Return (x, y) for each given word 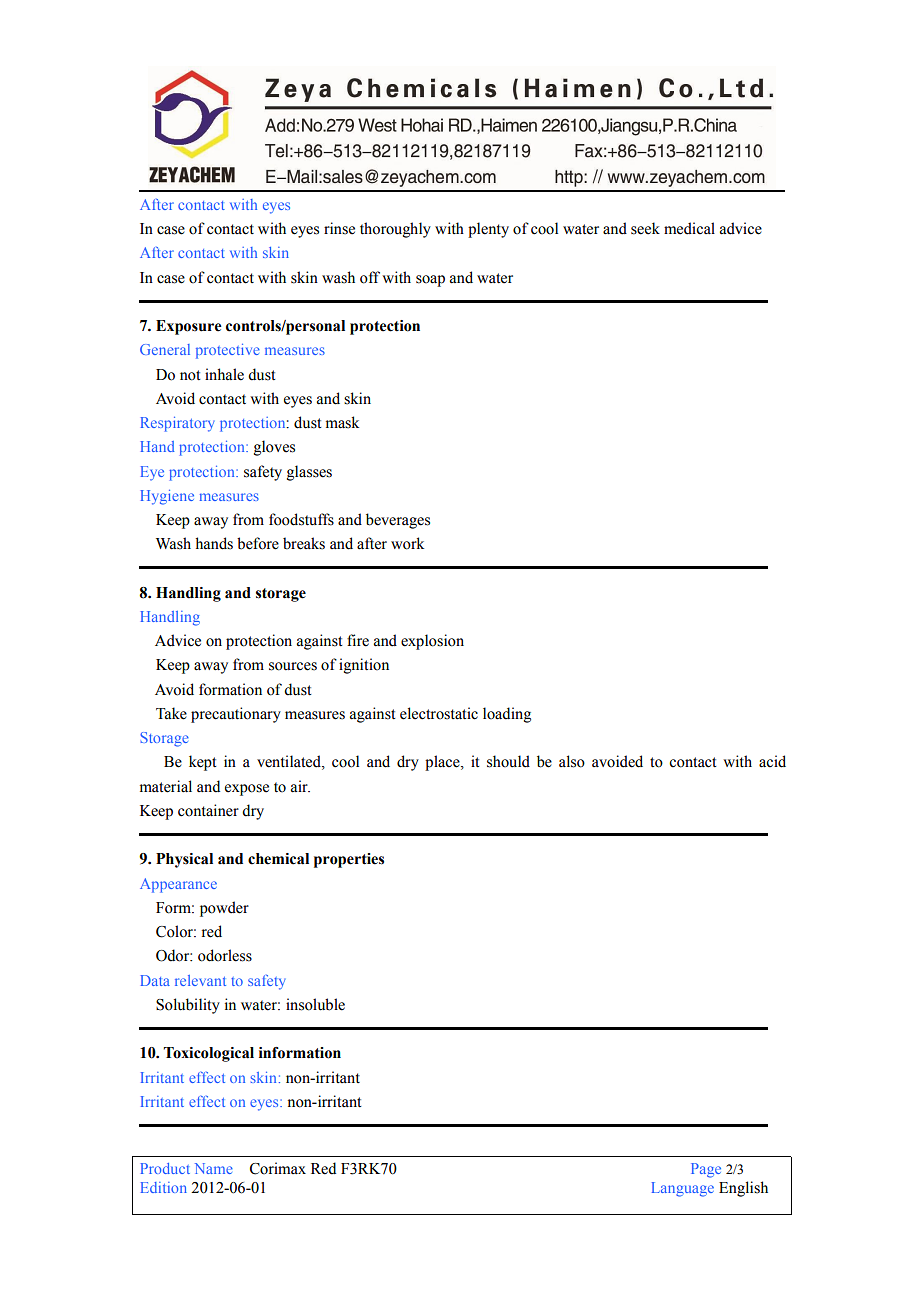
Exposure (189, 327)
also (572, 761)
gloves (274, 448)
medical (689, 228)
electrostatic (439, 713)
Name (214, 1168)
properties (349, 860)
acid (772, 761)
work (407, 543)
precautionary (236, 715)
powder (224, 909)
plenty (488, 230)
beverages (398, 521)
